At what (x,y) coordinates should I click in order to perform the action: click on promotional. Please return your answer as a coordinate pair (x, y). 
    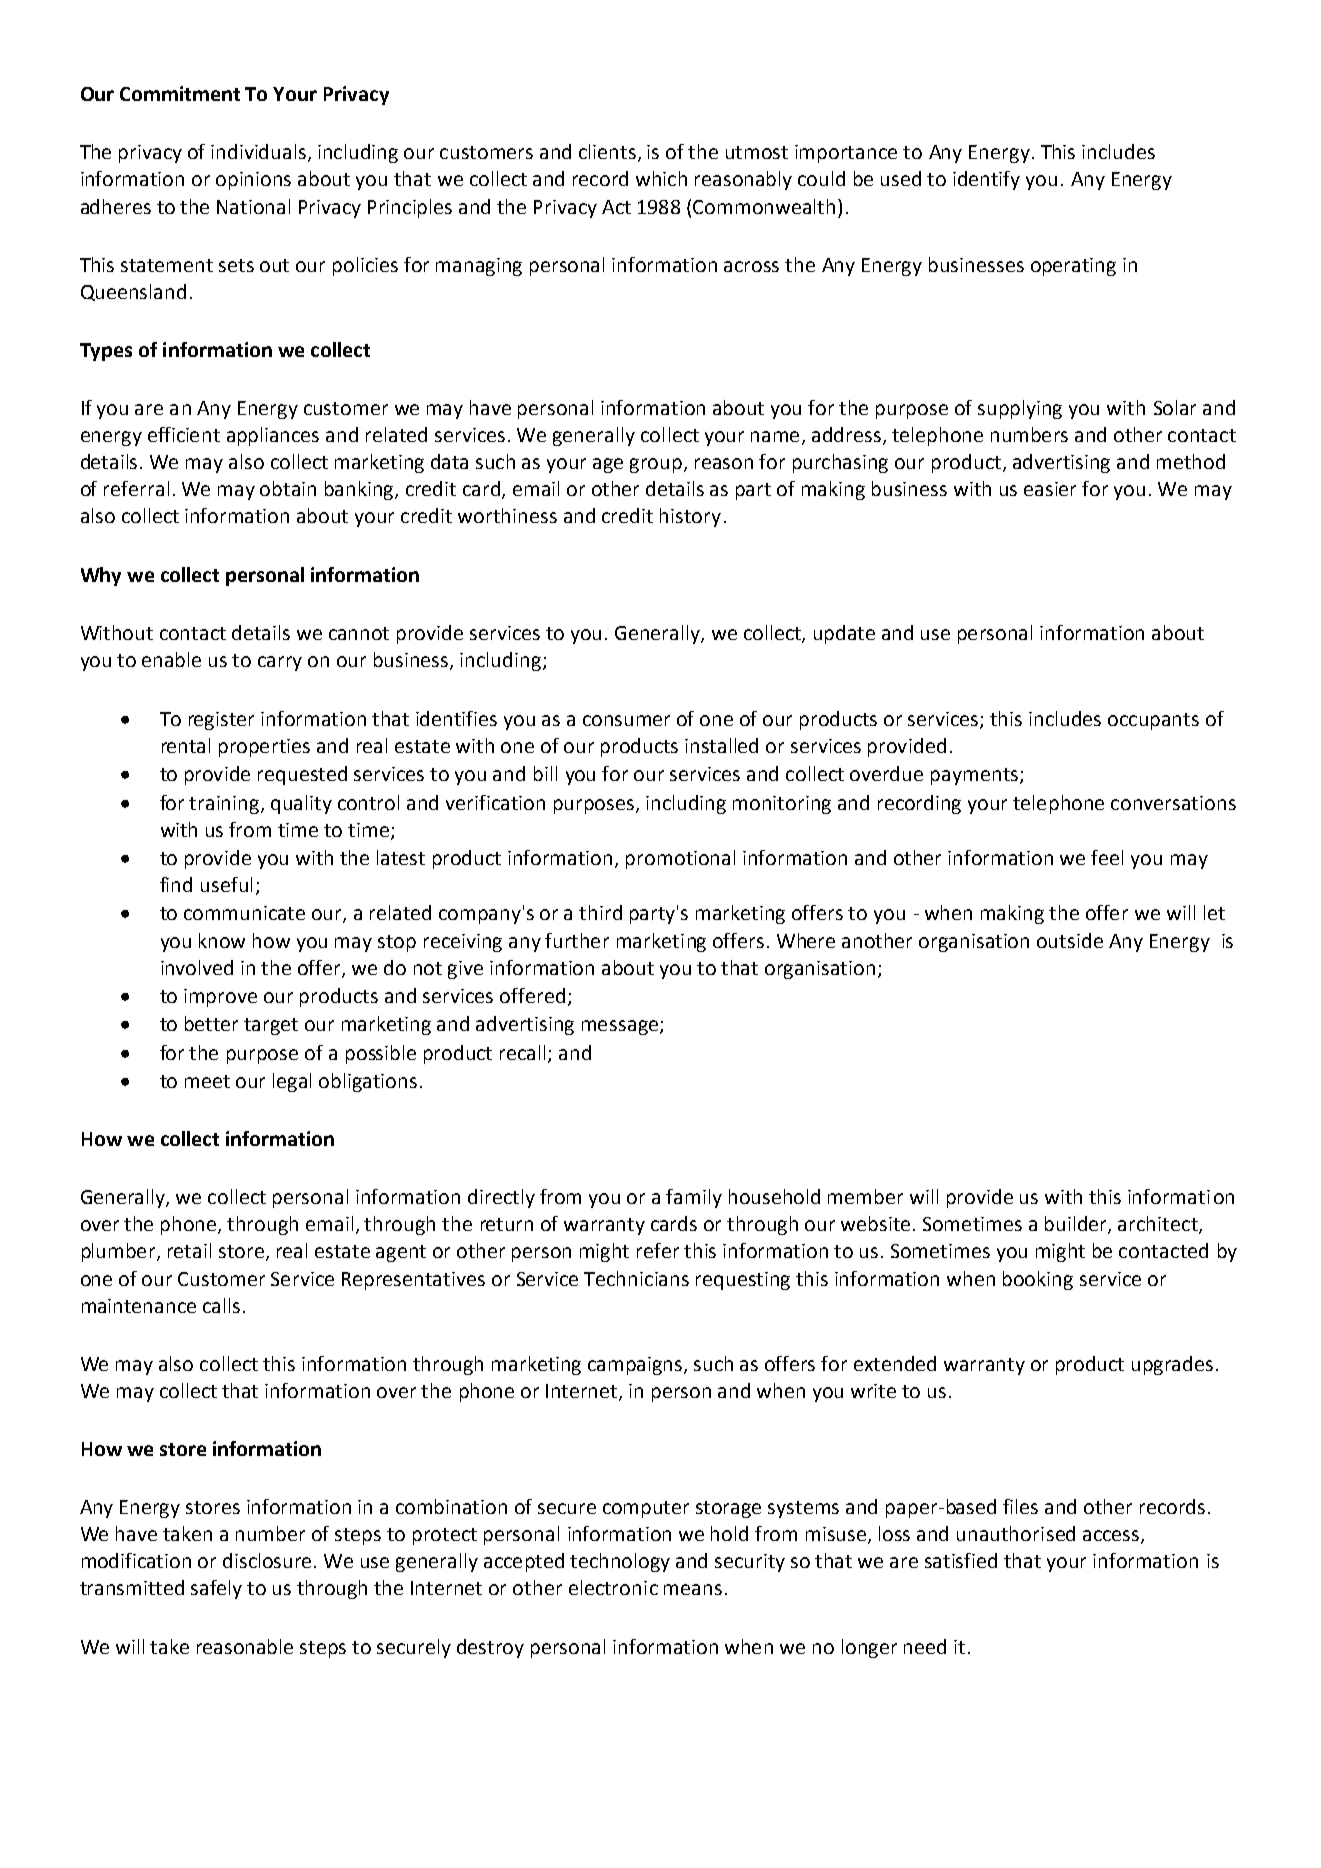
    Looking at the image, I should click on (680, 859).
